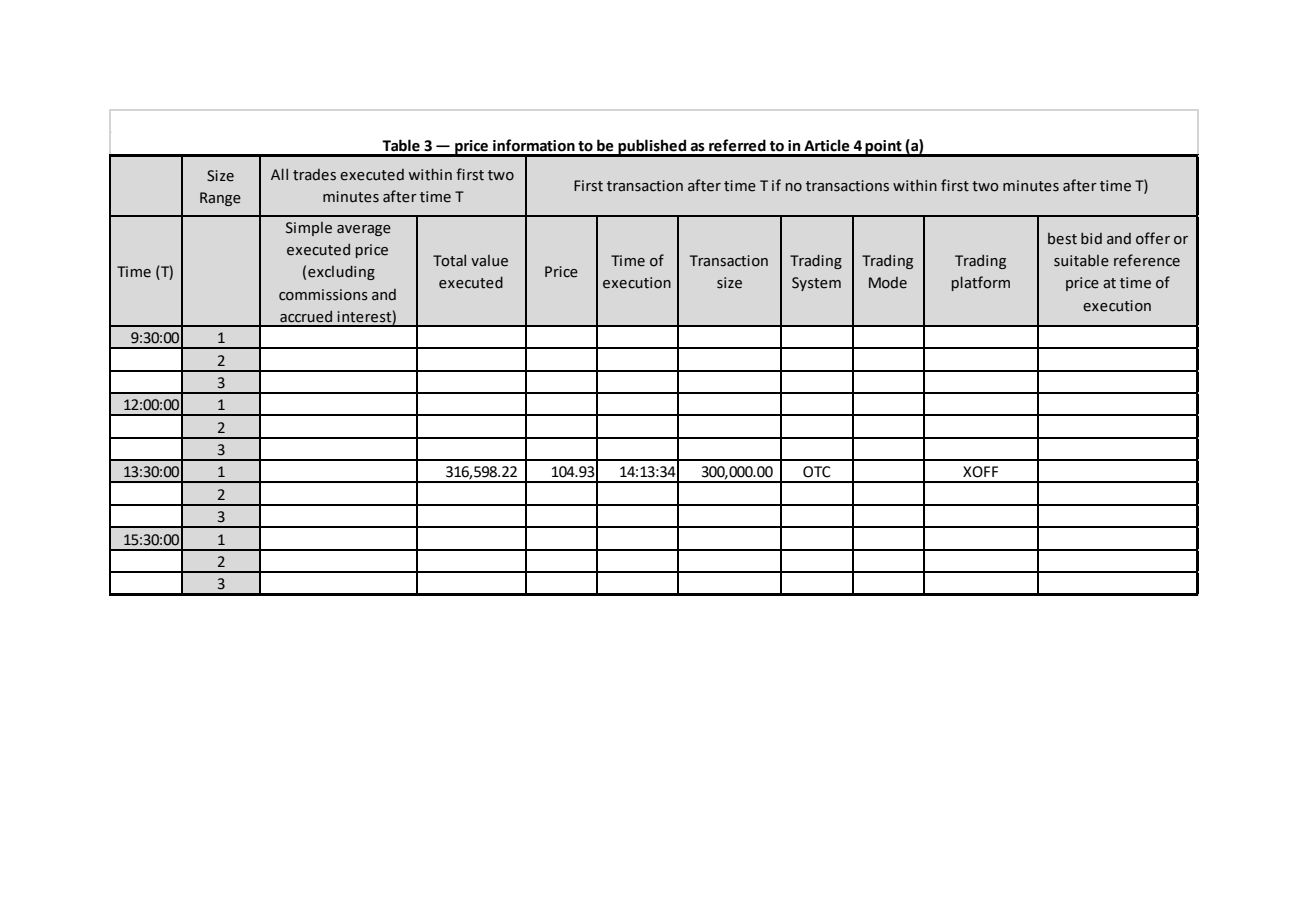 The image size is (1308, 924). I want to click on value, so click(489, 261).
